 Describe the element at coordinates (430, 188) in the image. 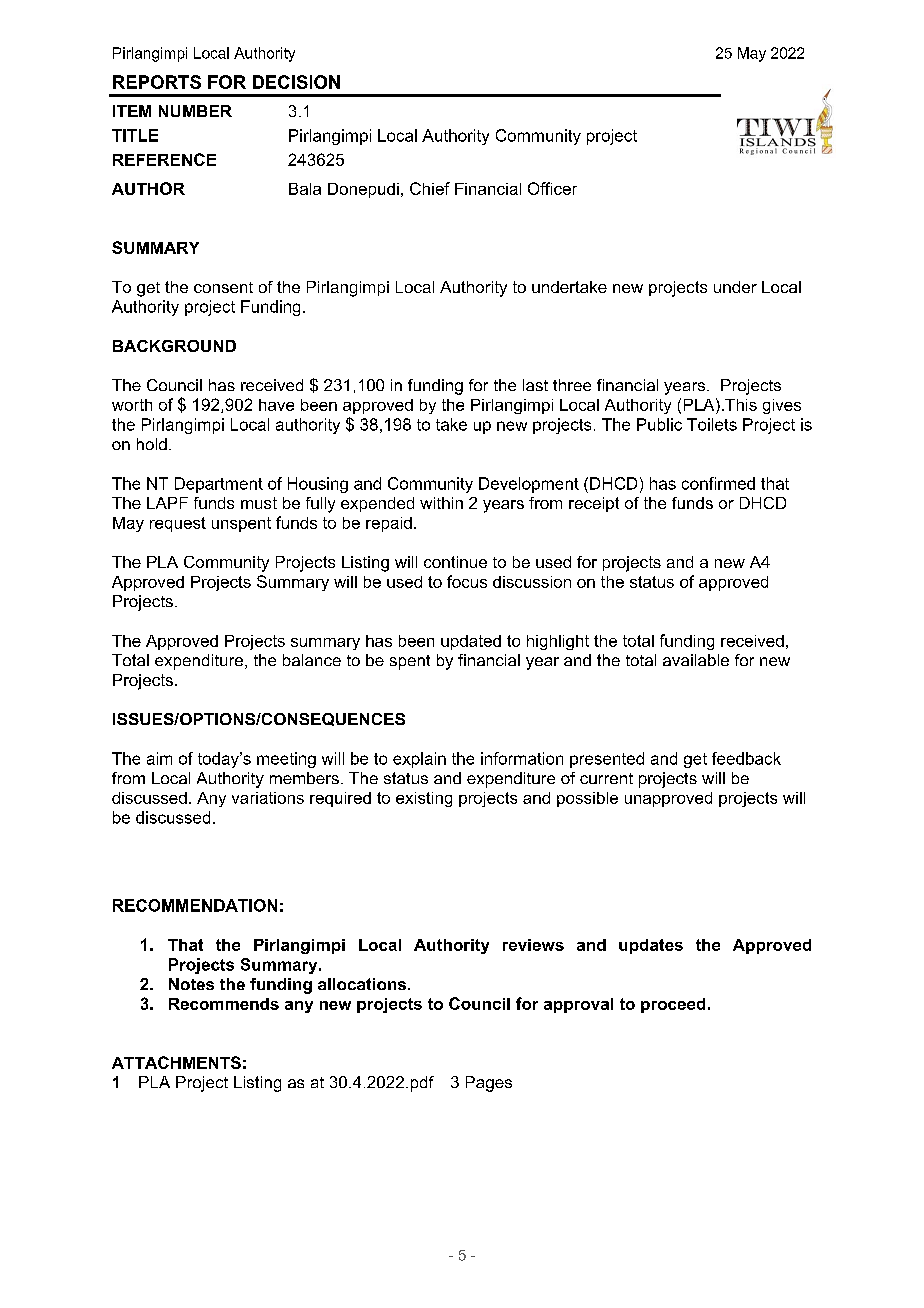

I see `Chief` at that location.
